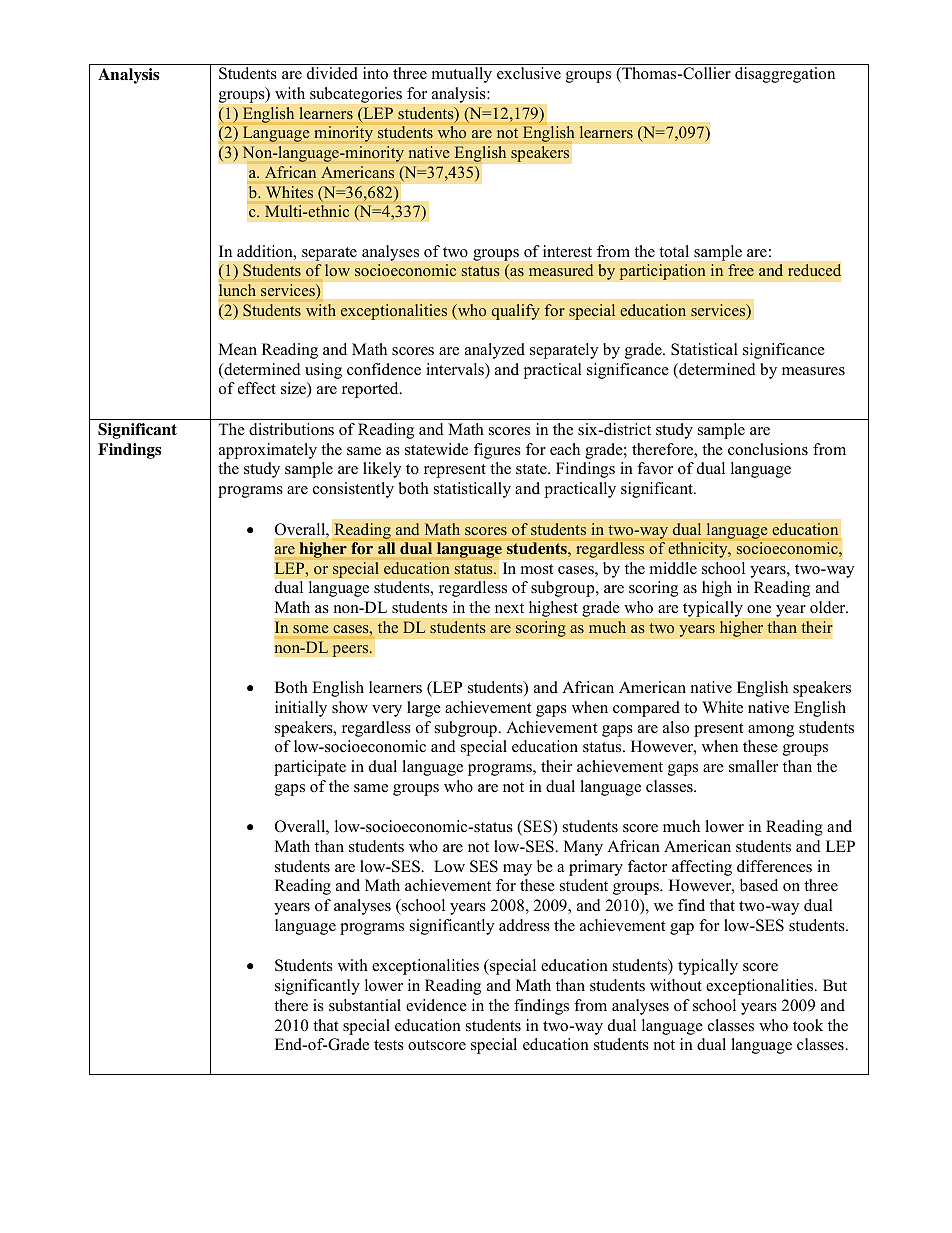 This screenshot has width=952, height=1233. Describe the element at coordinates (365, 1005) in the screenshot. I see `substantial` at that location.
